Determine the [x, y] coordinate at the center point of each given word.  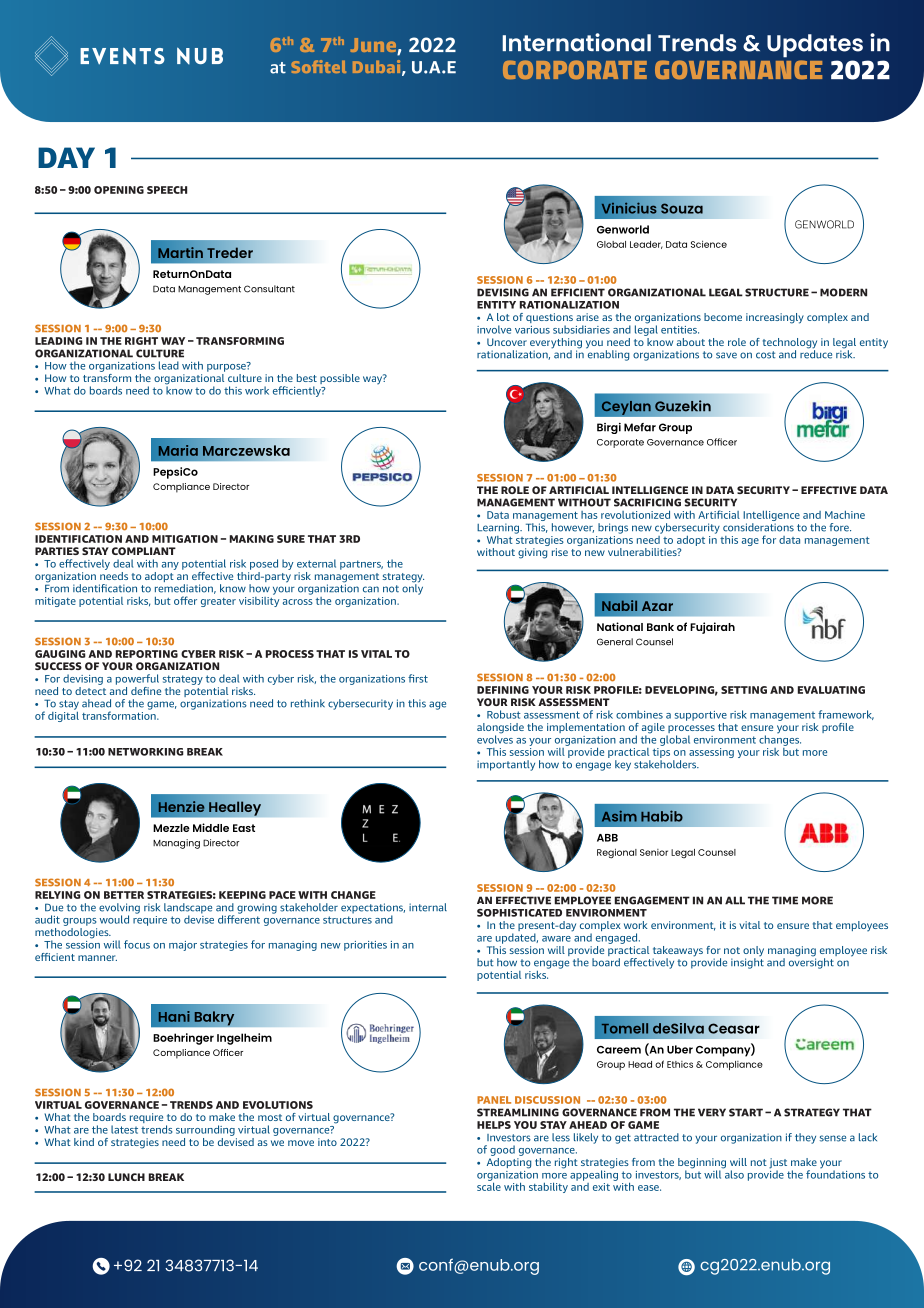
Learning [499, 528]
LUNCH [126, 1177]
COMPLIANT [144, 551]
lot [503, 317]
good [502, 1150]
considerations [758, 527]
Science [709, 244]
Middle [211, 827]
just [778, 1164]
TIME [785, 900]
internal [428, 907]
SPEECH [167, 190]
